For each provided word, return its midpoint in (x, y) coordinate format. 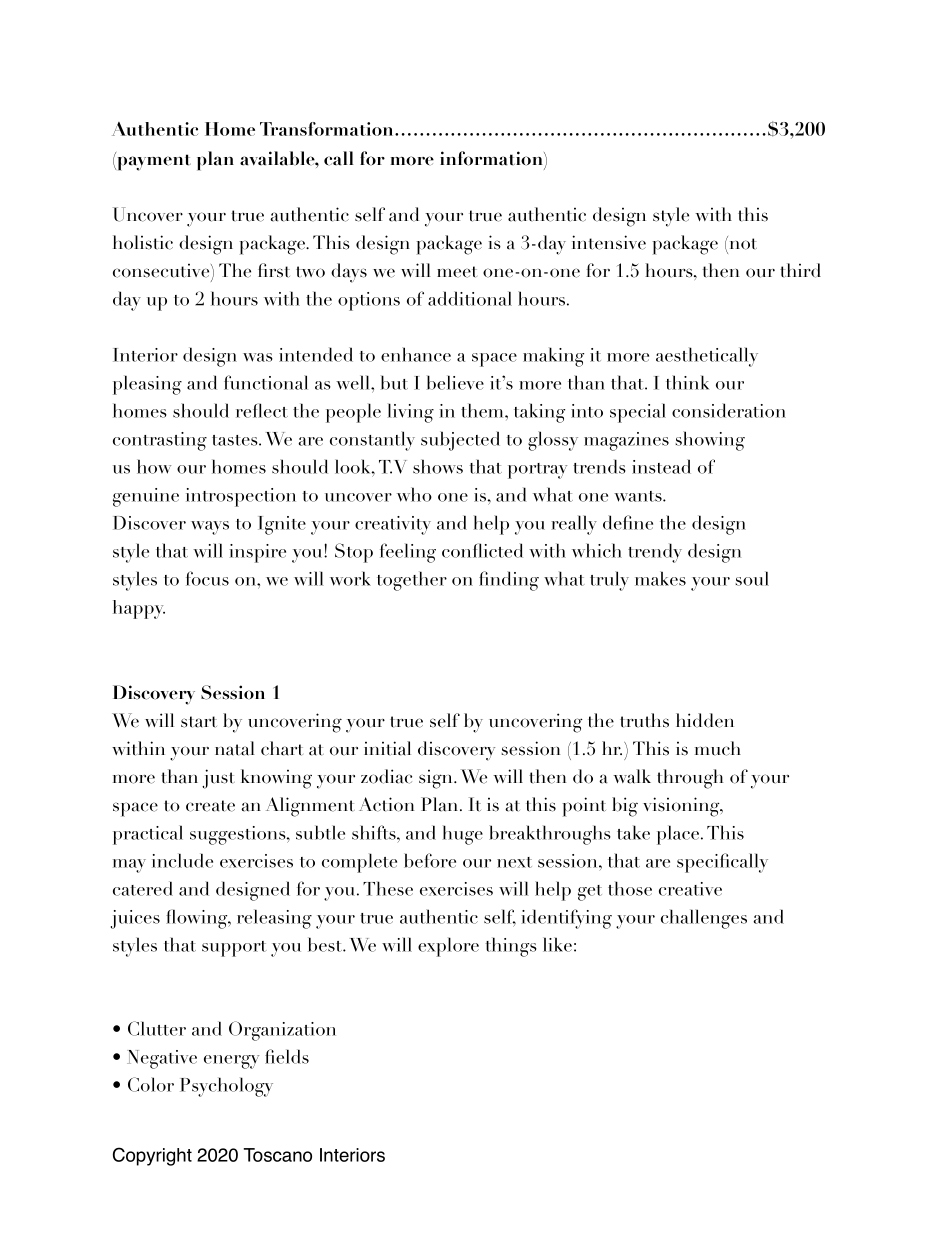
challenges (704, 919)
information (492, 158)
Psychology (226, 1087)
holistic (143, 242)
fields (287, 1056)
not (742, 243)
